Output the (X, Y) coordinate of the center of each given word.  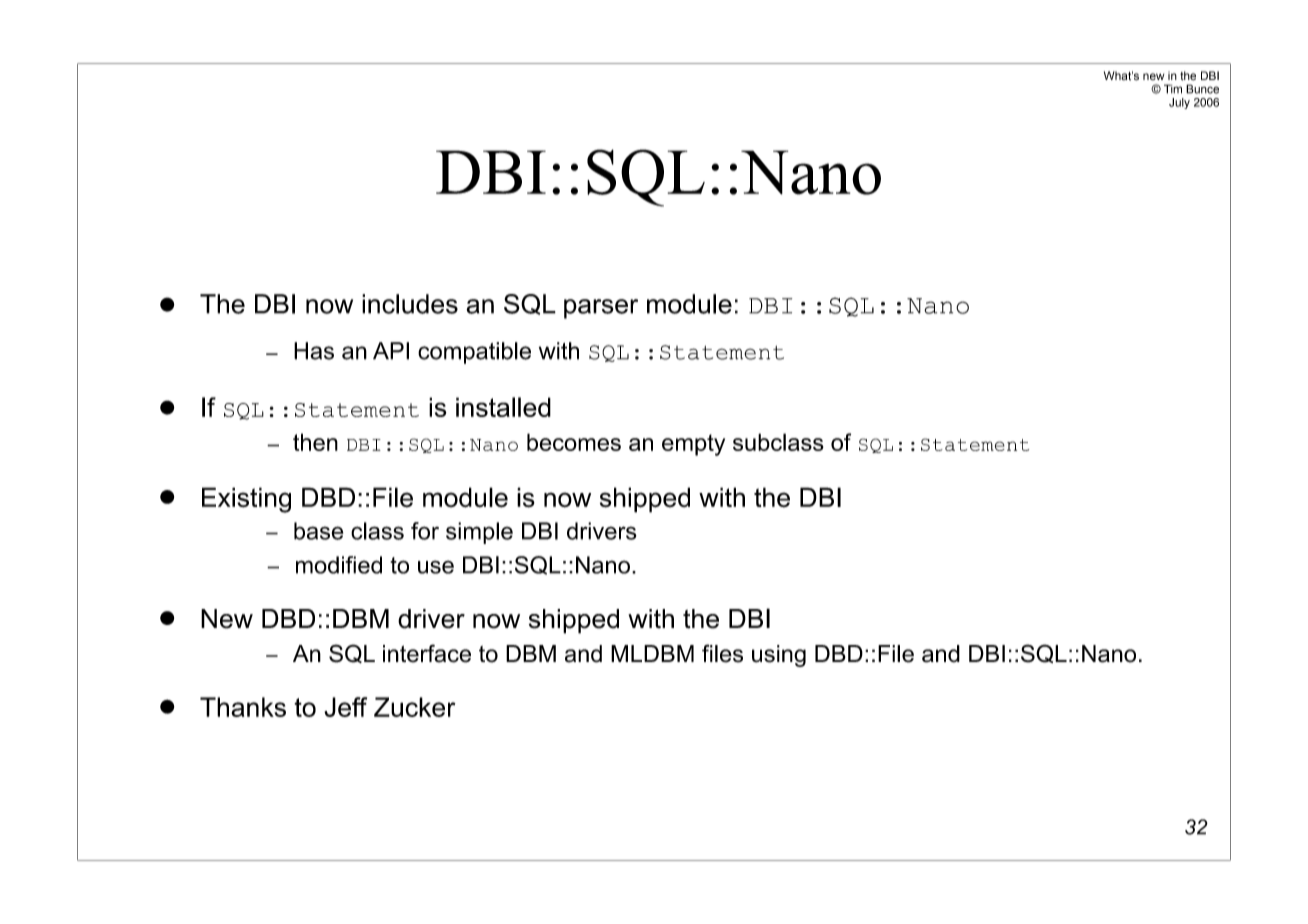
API (391, 351)
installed (503, 407)
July (1179, 103)
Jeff (345, 707)
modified (339, 565)
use (436, 567)
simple (479, 533)
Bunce (1202, 89)
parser (601, 309)
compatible (474, 353)
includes (410, 304)
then (315, 442)
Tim (1173, 89)
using (779, 656)
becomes (574, 442)
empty (693, 445)
